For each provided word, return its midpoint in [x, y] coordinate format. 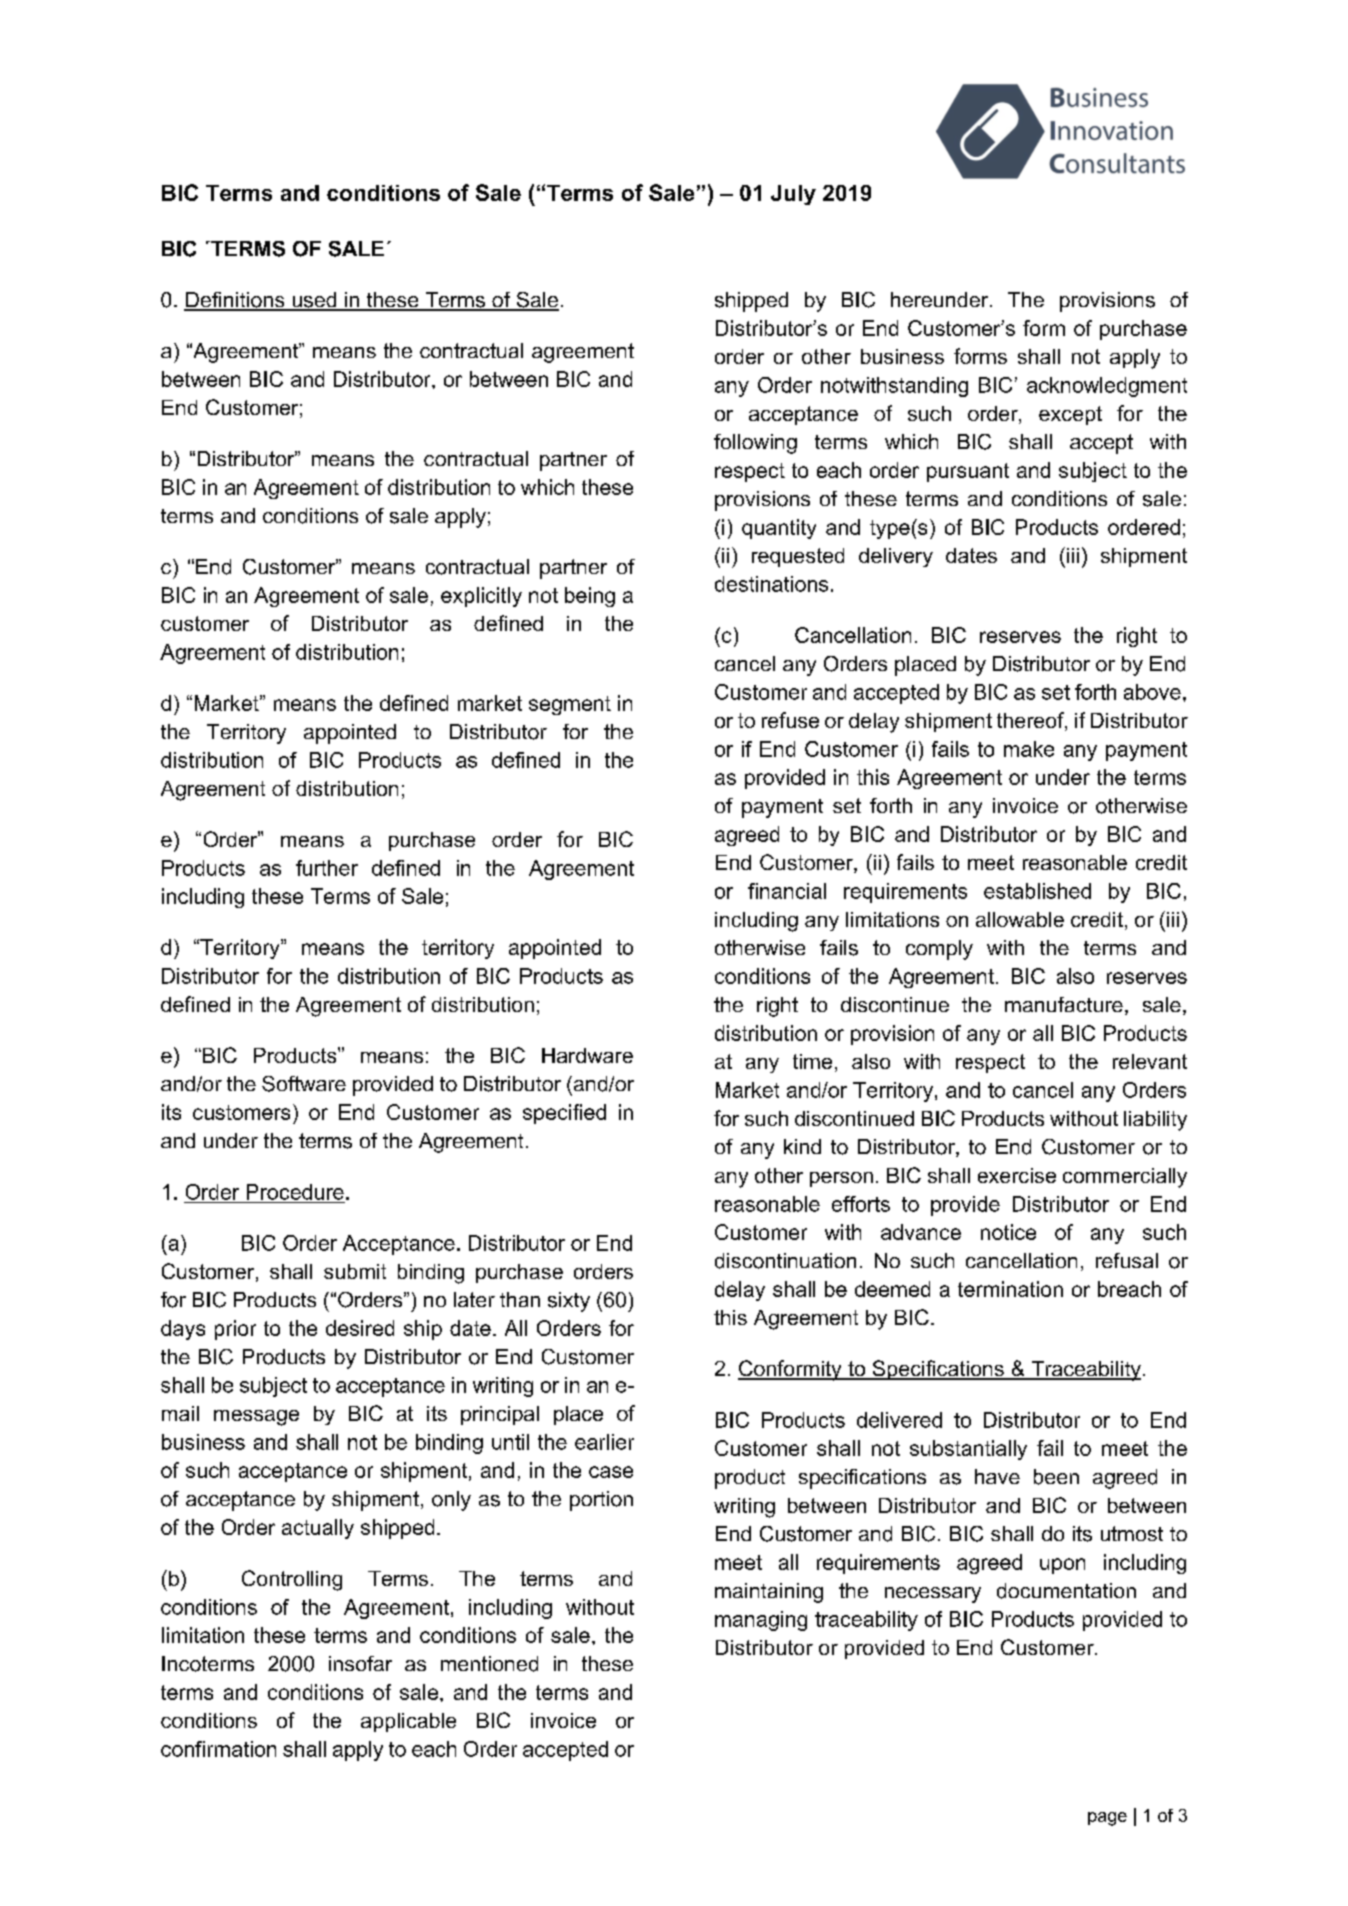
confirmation [218, 1749]
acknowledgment [1107, 387]
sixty [569, 1302]
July [793, 195]
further [327, 868]
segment [570, 705]
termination [1010, 1289]
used [314, 301]
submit [355, 1271]
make [1029, 749]
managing [761, 1621]
